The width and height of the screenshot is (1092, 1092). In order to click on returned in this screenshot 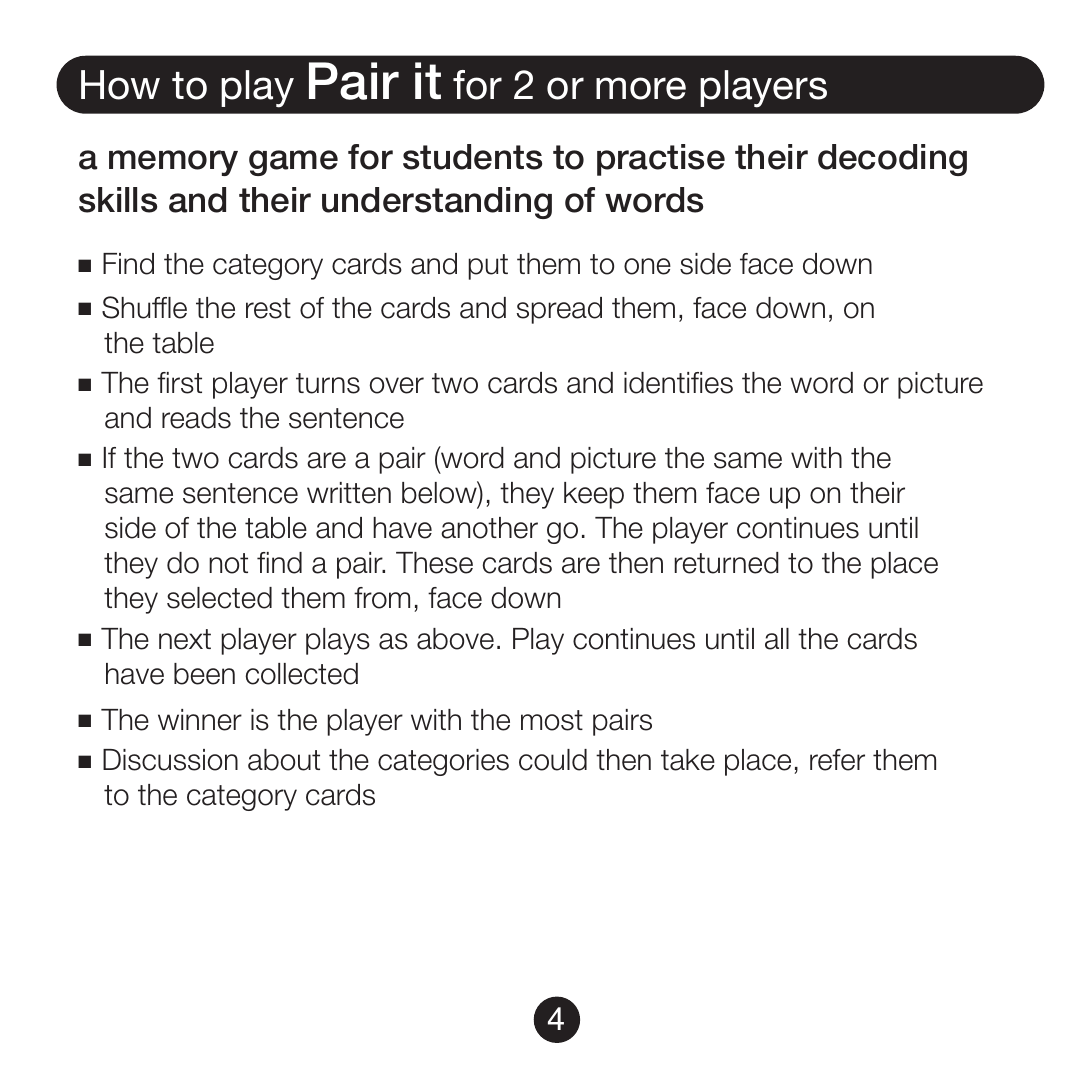, I will do `click(726, 563)`.
